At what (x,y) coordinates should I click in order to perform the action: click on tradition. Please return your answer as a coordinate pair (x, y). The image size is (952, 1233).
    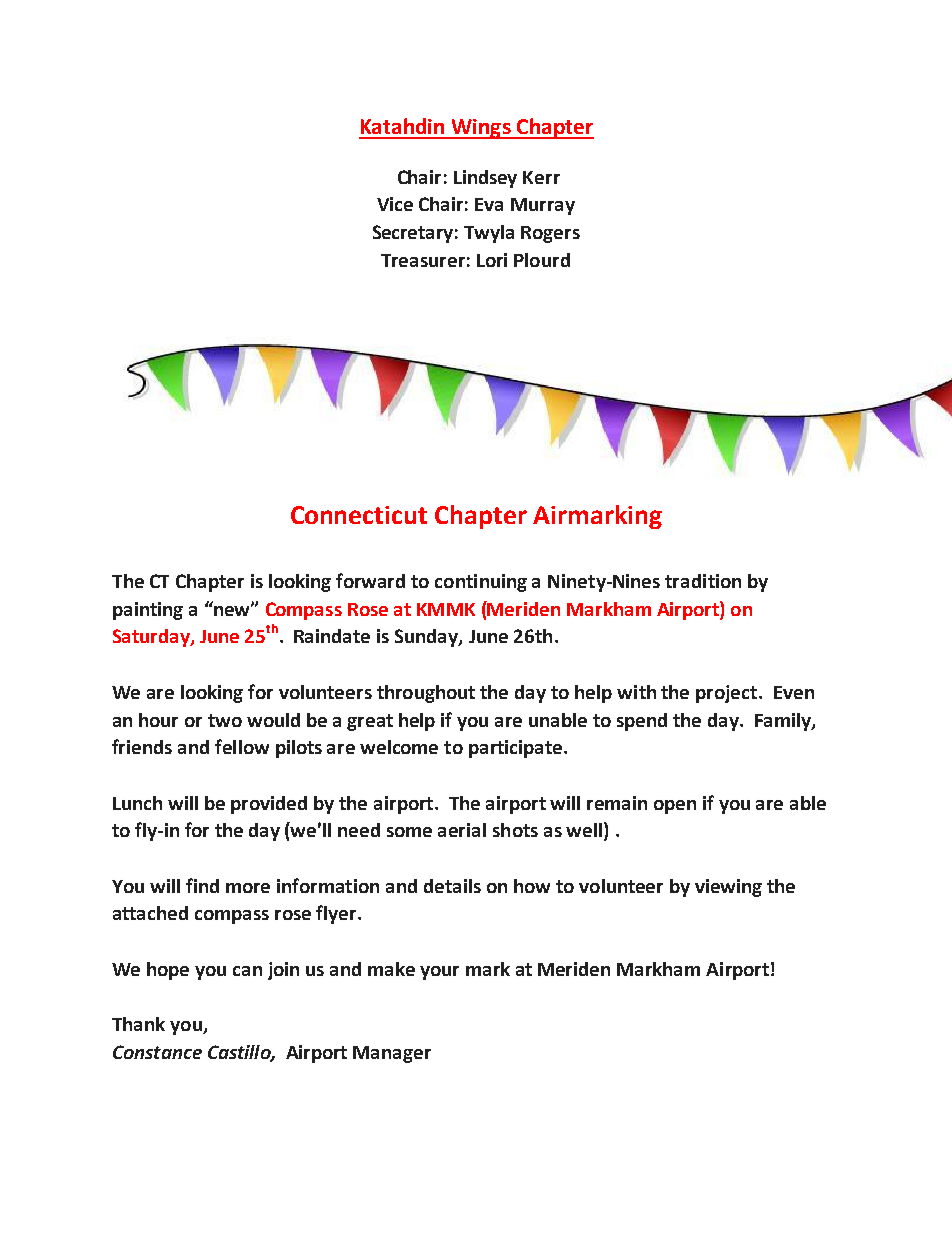
    Looking at the image, I should click on (703, 581).
